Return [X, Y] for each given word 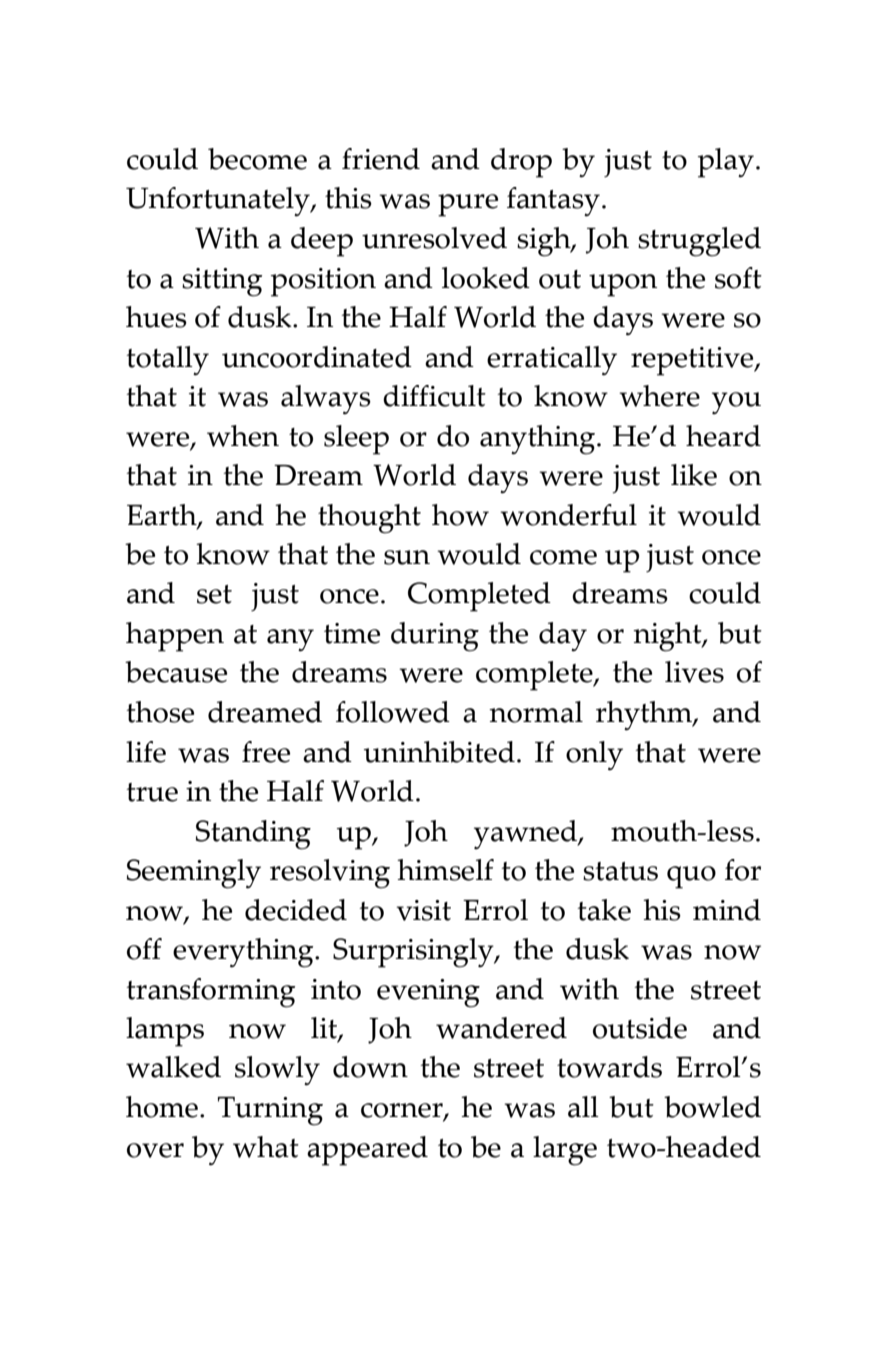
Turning [270, 1111]
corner [403, 1111]
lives [694, 672]
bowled [712, 1107]
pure [468, 205]
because [176, 672]
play [726, 163]
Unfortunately [219, 202]
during [435, 637]
